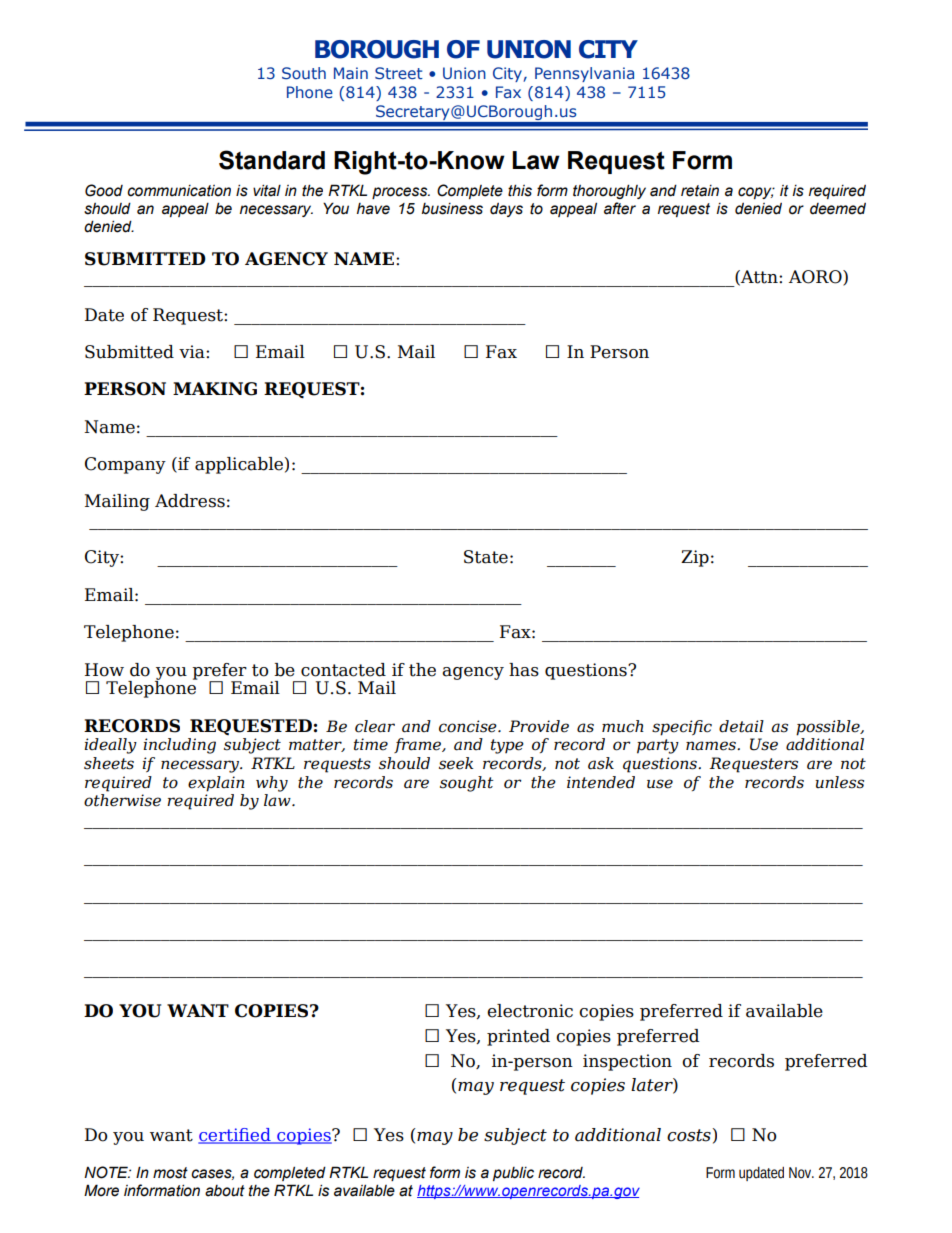 Image resolution: width=952 pixels, height=1233 pixels. I want to click on sought, so click(467, 784).
